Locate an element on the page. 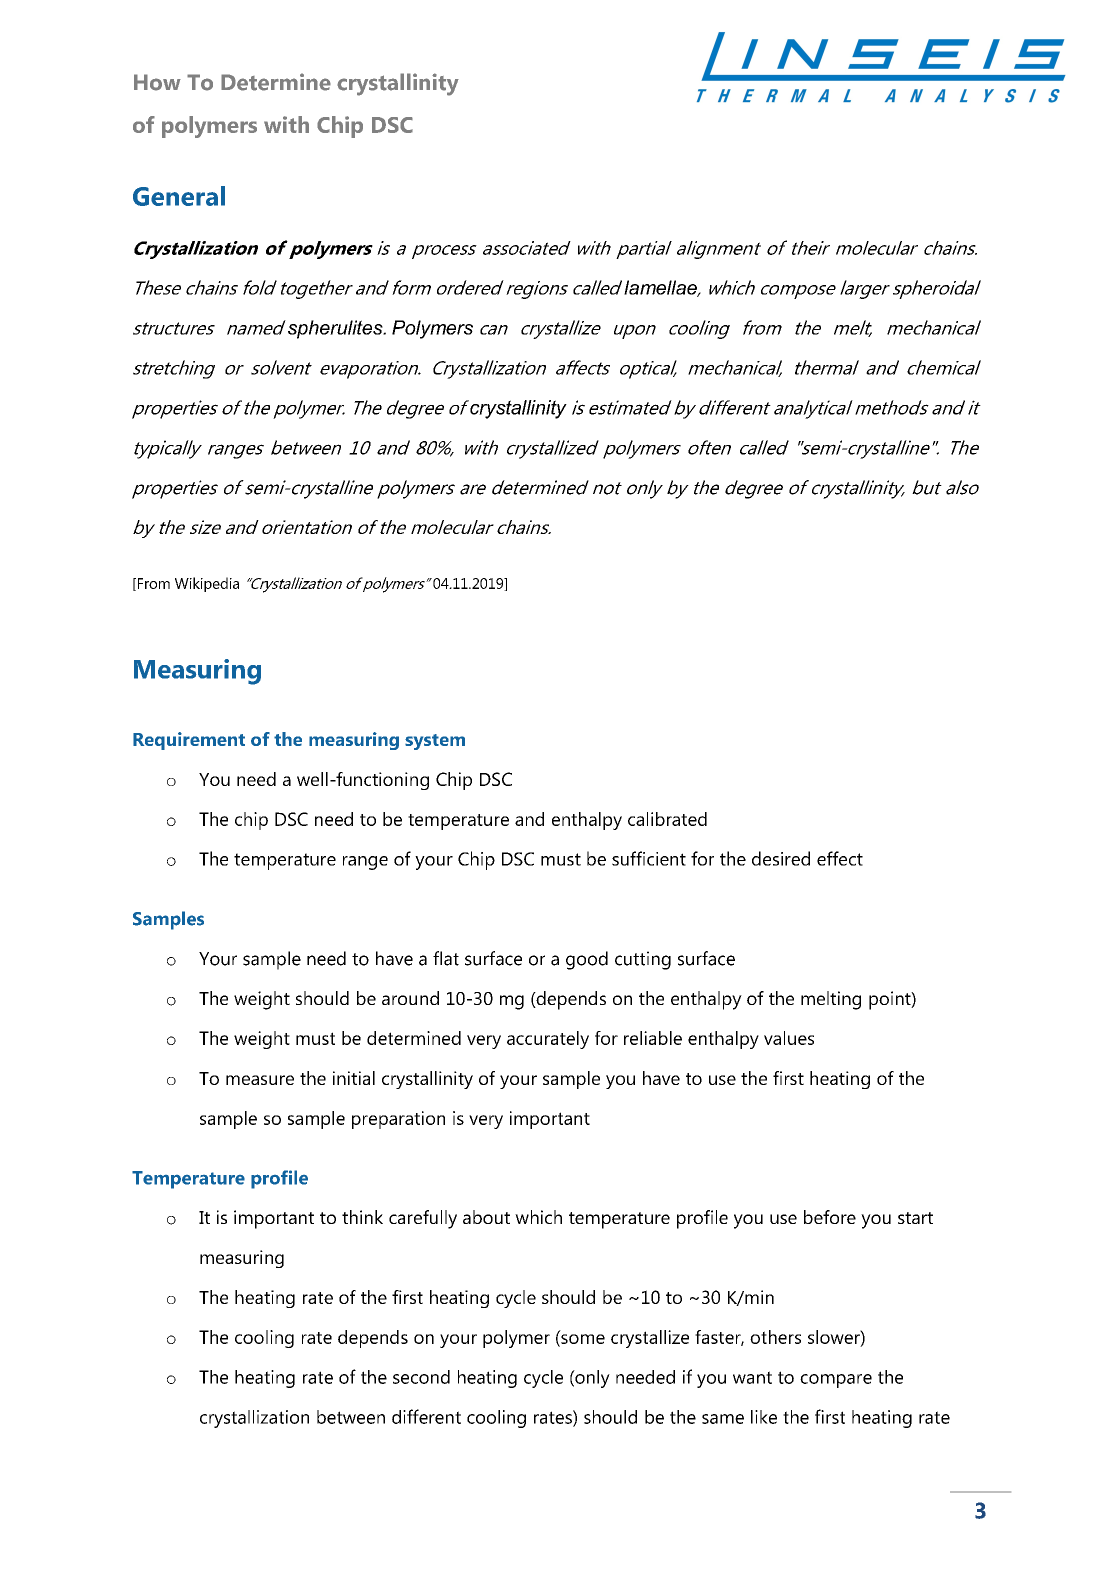 This page has height=1570, width=1110. good is located at coordinates (587, 960).
